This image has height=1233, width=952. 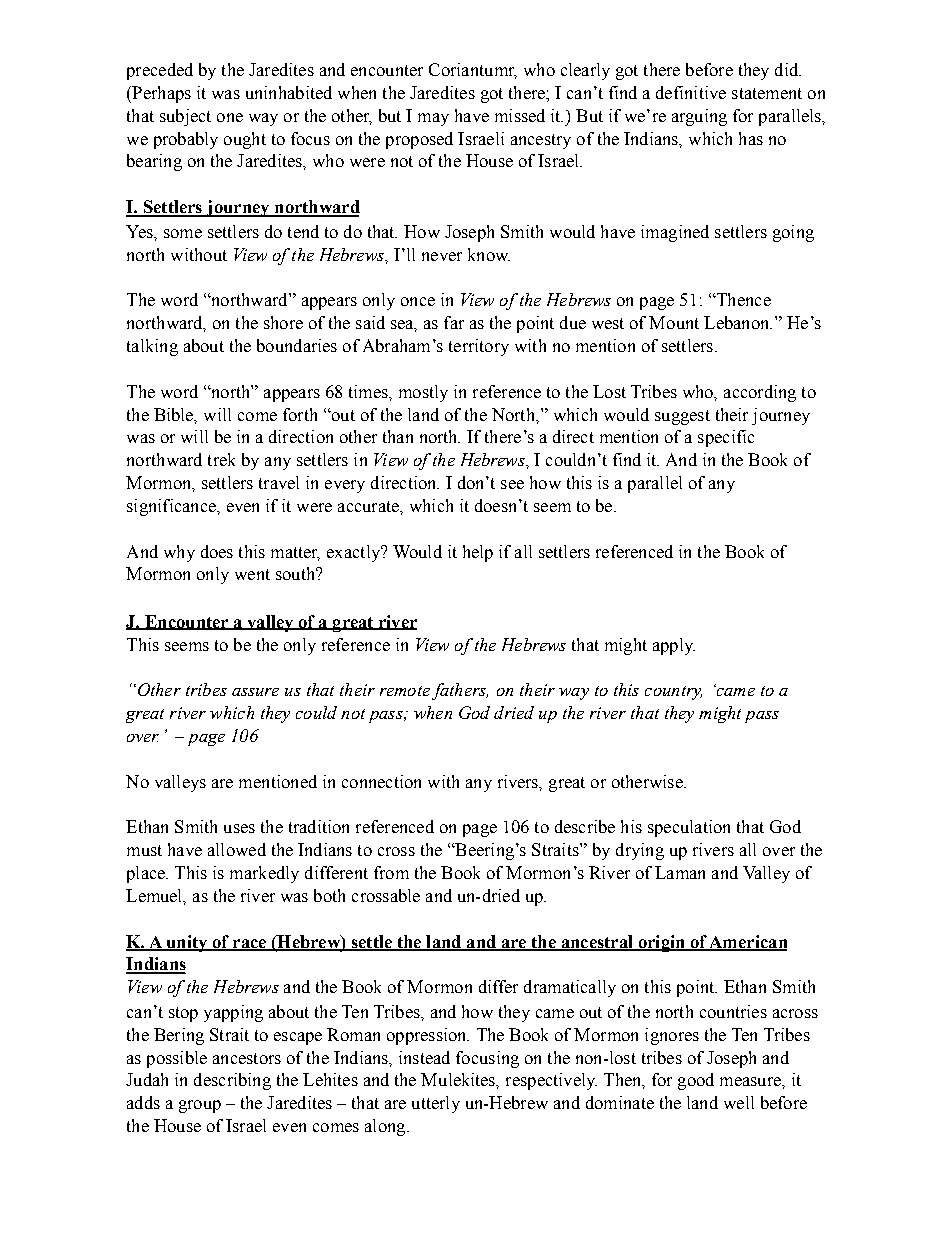 What do you see at coordinates (433, 119) in the image?
I see `may` at bounding box center [433, 119].
